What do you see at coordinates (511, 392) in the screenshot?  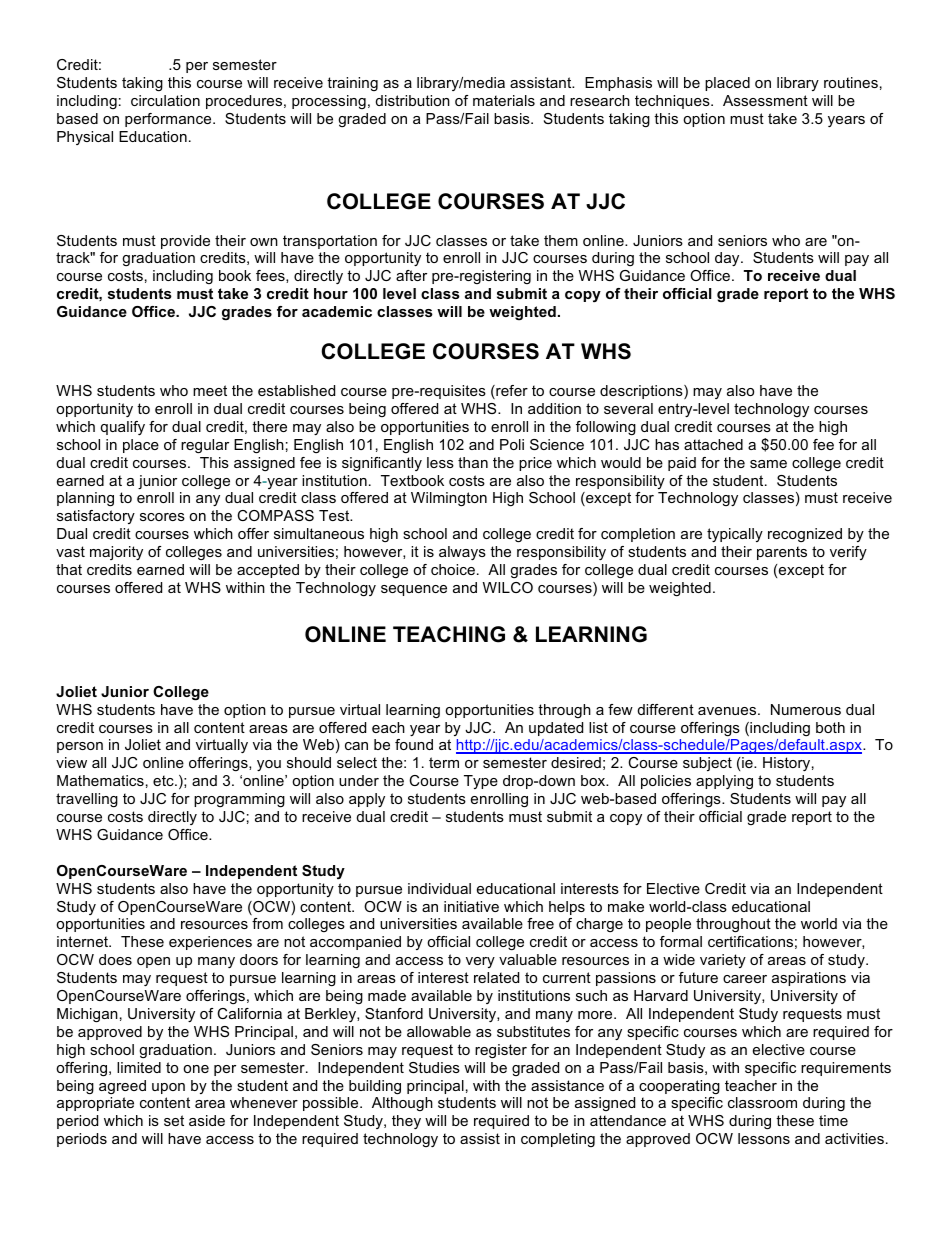 I see `refer` at bounding box center [511, 392].
